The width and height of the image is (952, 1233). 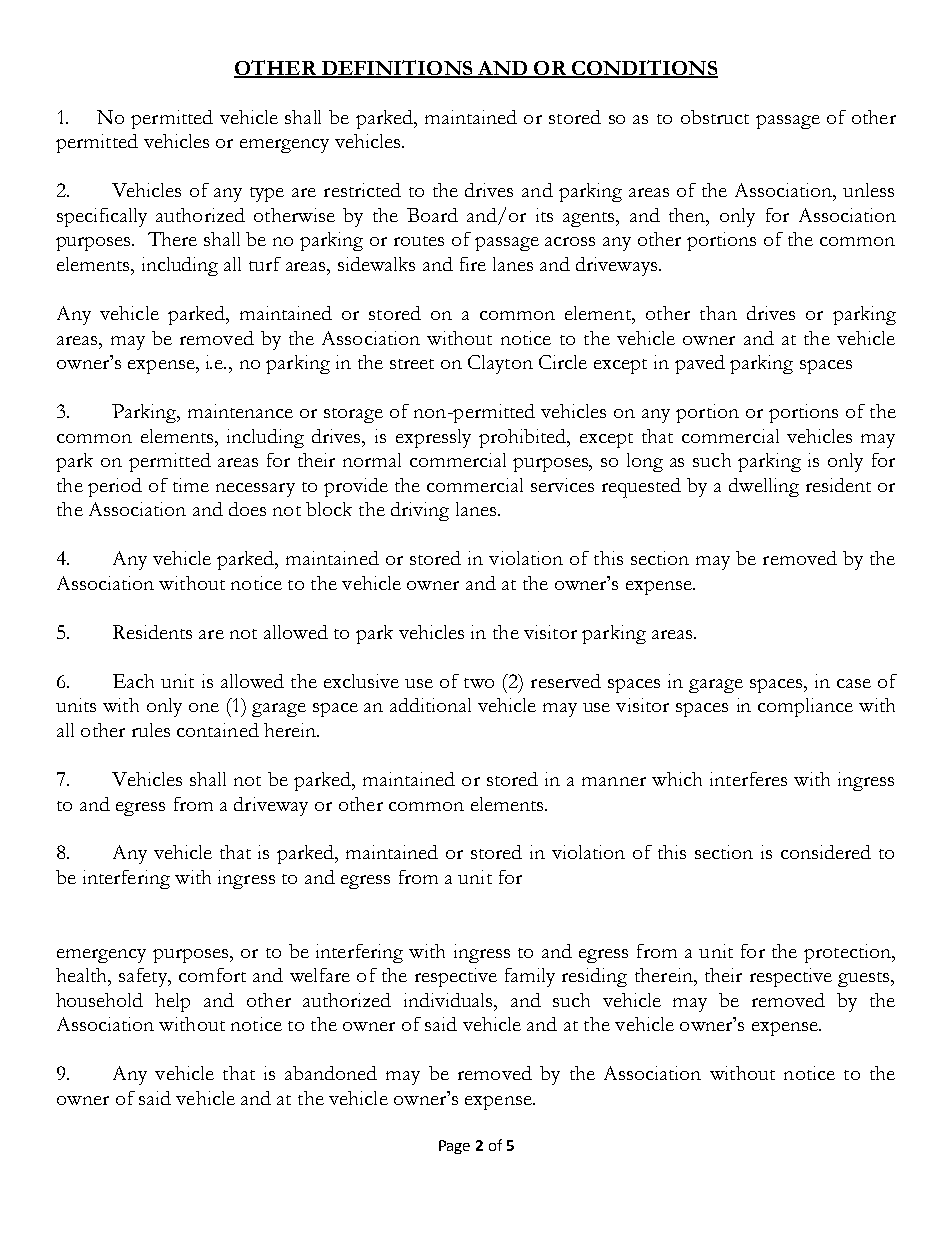 What do you see at coordinates (430, 705) in the image?
I see `additional` at bounding box center [430, 705].
